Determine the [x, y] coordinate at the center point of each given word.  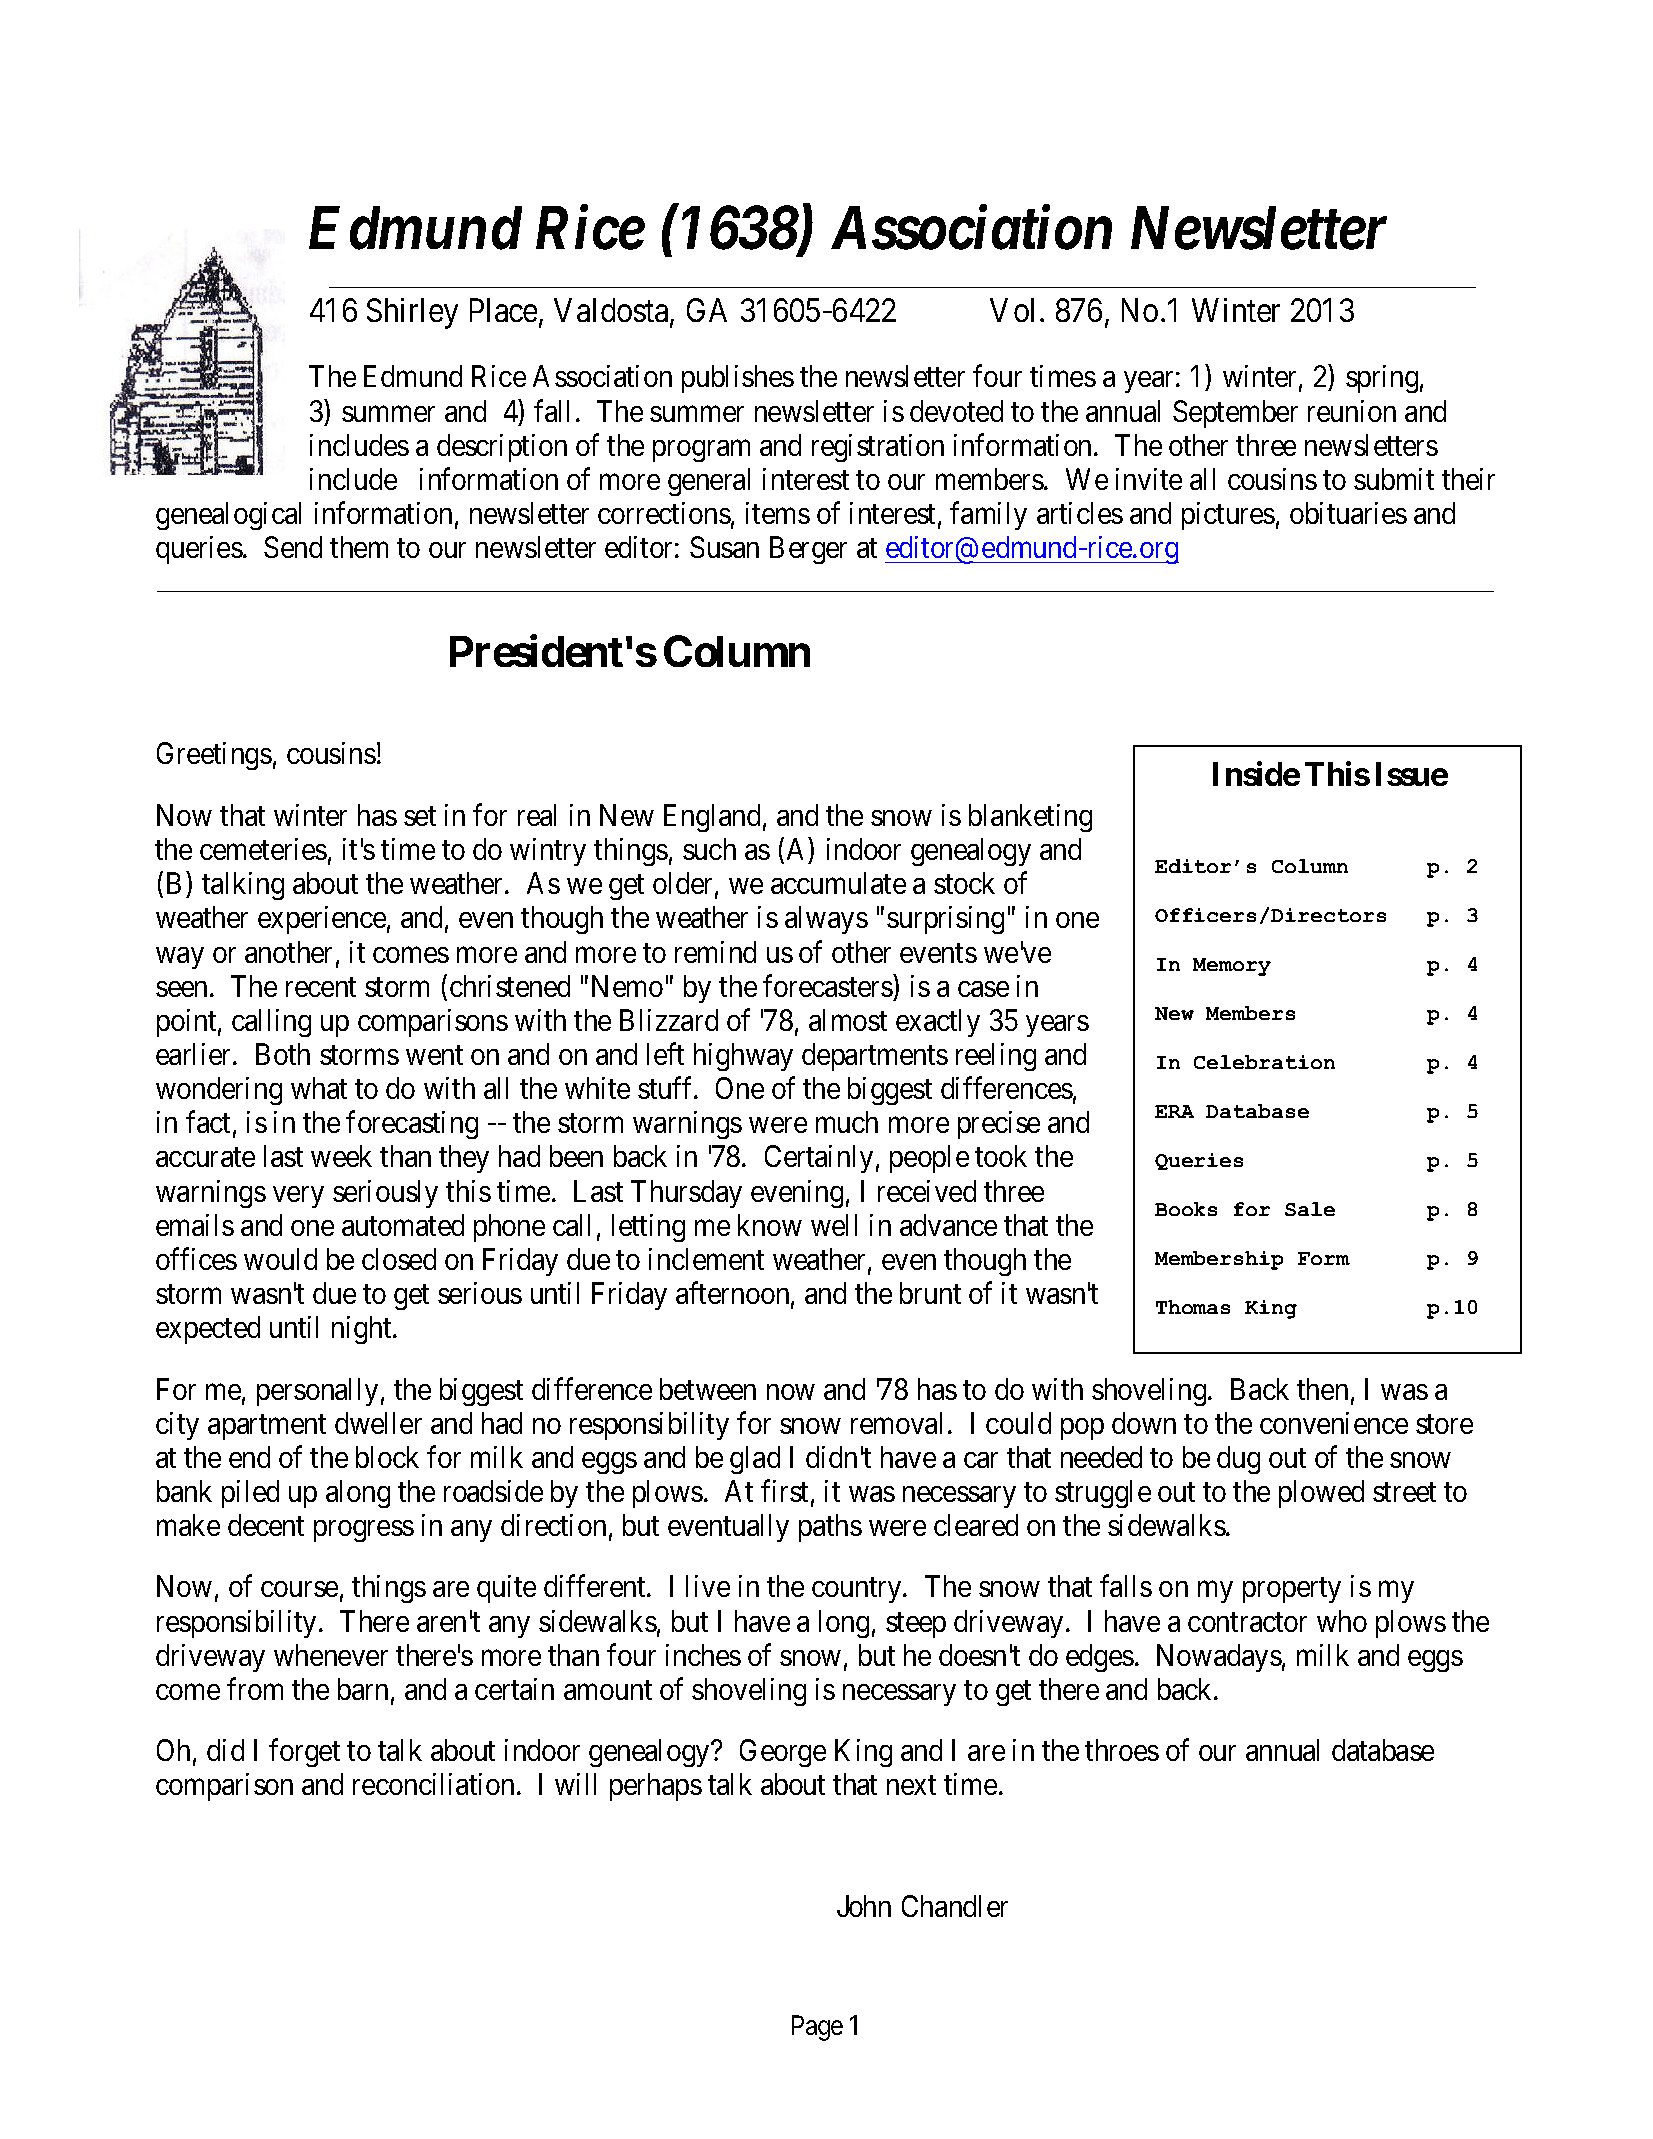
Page [817, 2028]
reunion [1352, 411]
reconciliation [433, 1784]
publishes [738, 379]
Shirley [412, 313]
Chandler [955, 1906]
